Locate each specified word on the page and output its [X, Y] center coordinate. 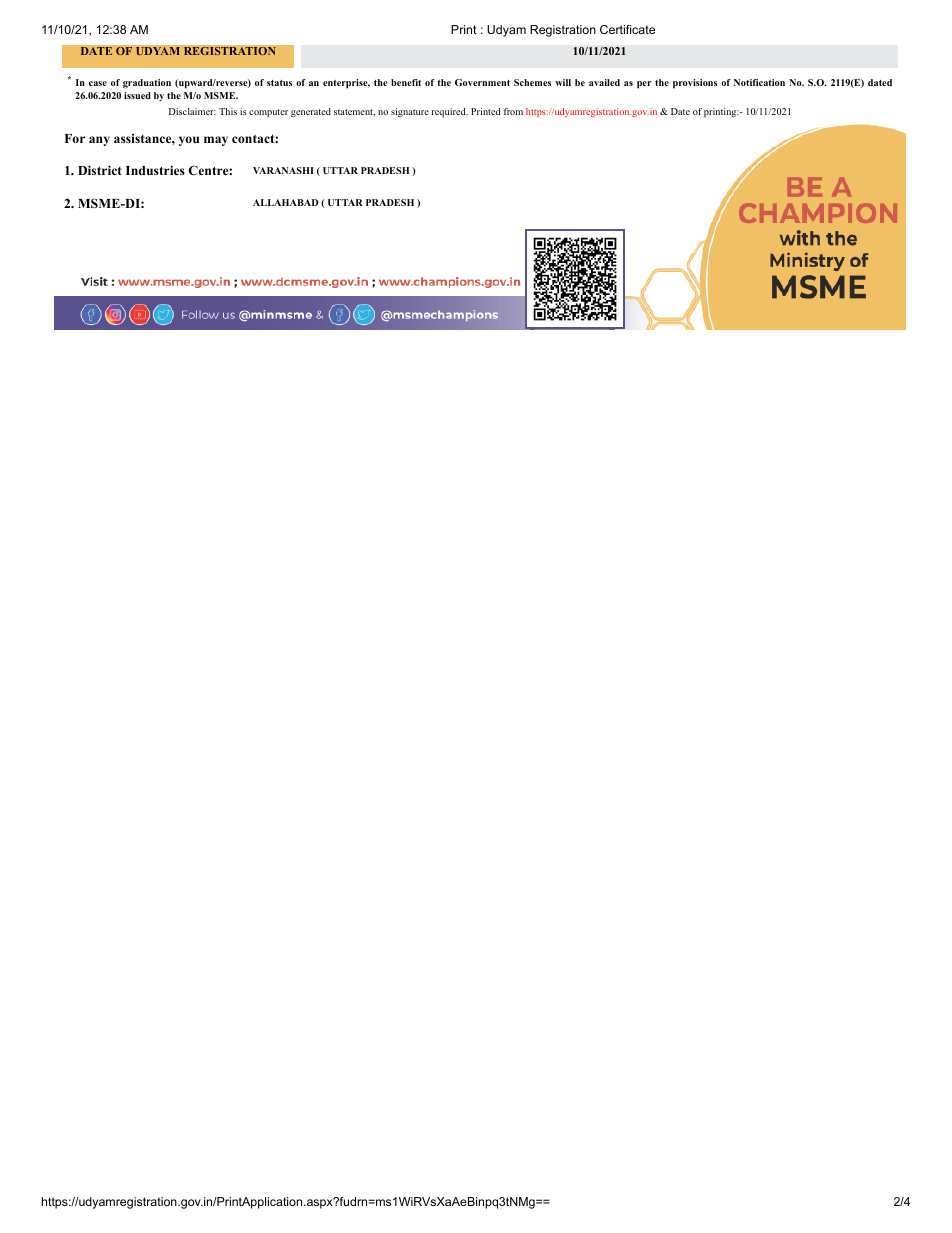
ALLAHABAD [286, 202]
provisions [695, 84]
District [100, 170]
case [98, 83]
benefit [406, 82]
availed [604, 82]
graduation [147, 83]
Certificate [627, 29]
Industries [155, 170]
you [189, 141]
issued [137, 95]
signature [410, 112]
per [644, 85]
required [449, 113]
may [216, 141]
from [513, 111]
